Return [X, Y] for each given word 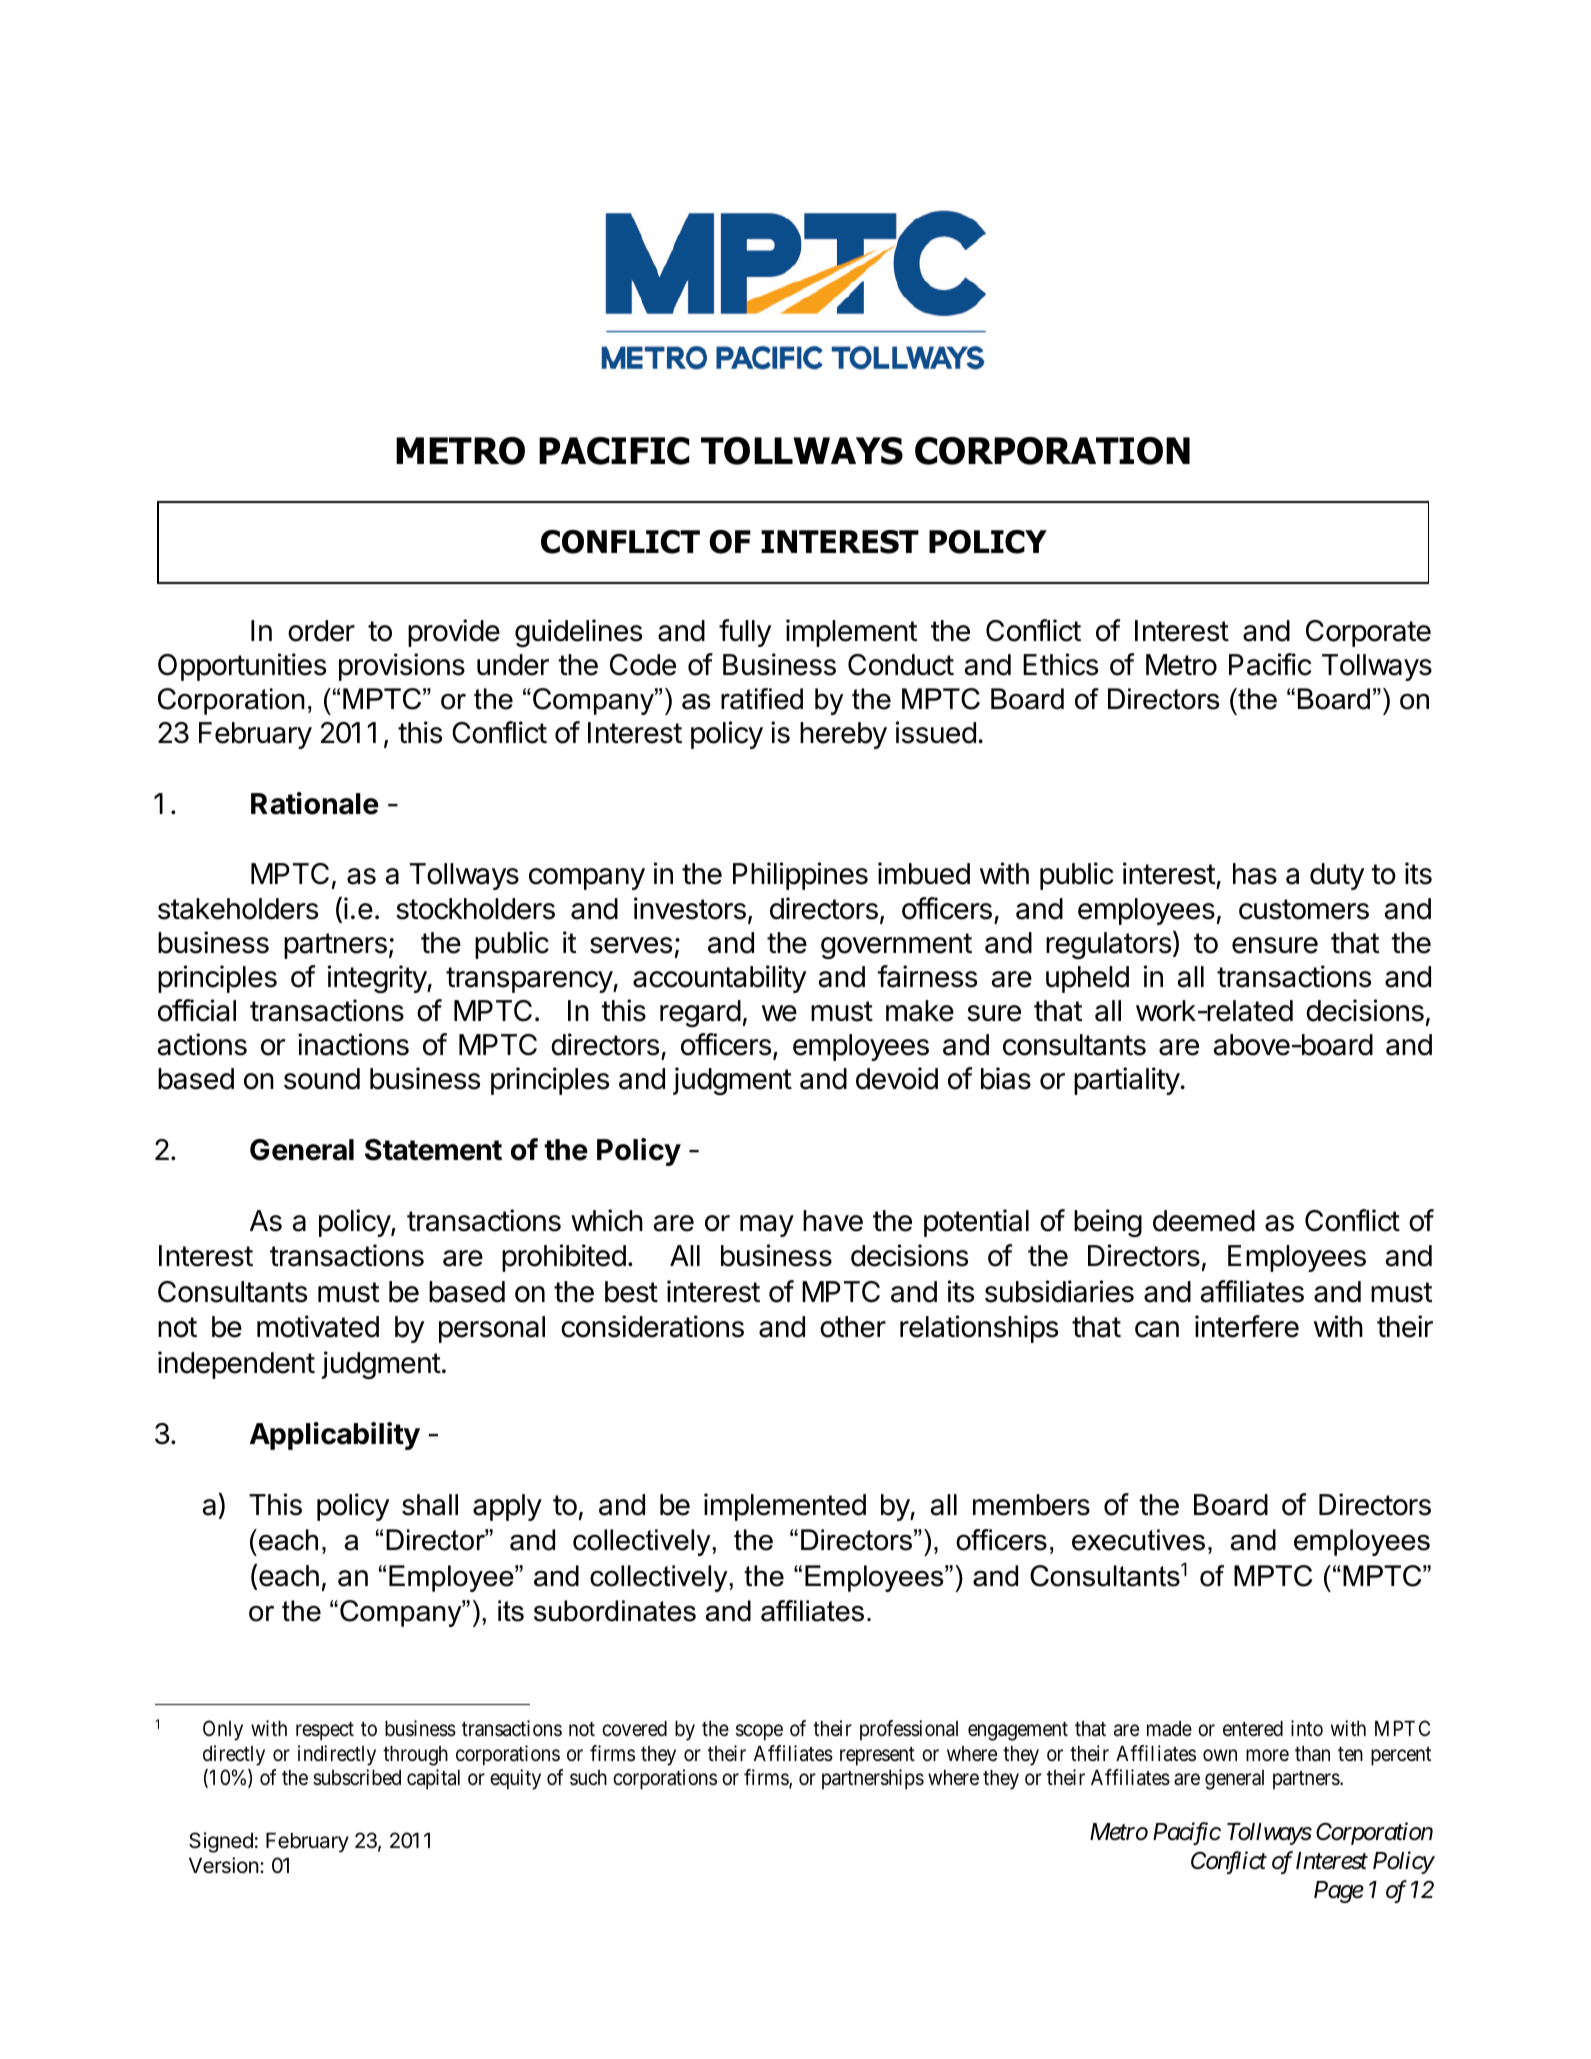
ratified [762, 699]
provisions [402, 667]
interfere [1247, 1326]
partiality [1127, 1081]
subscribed [357, 1777]
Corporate [1368, 633]
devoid [897, 1078]
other [853, 1327]
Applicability [335, 1436]
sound [322, 1079]
